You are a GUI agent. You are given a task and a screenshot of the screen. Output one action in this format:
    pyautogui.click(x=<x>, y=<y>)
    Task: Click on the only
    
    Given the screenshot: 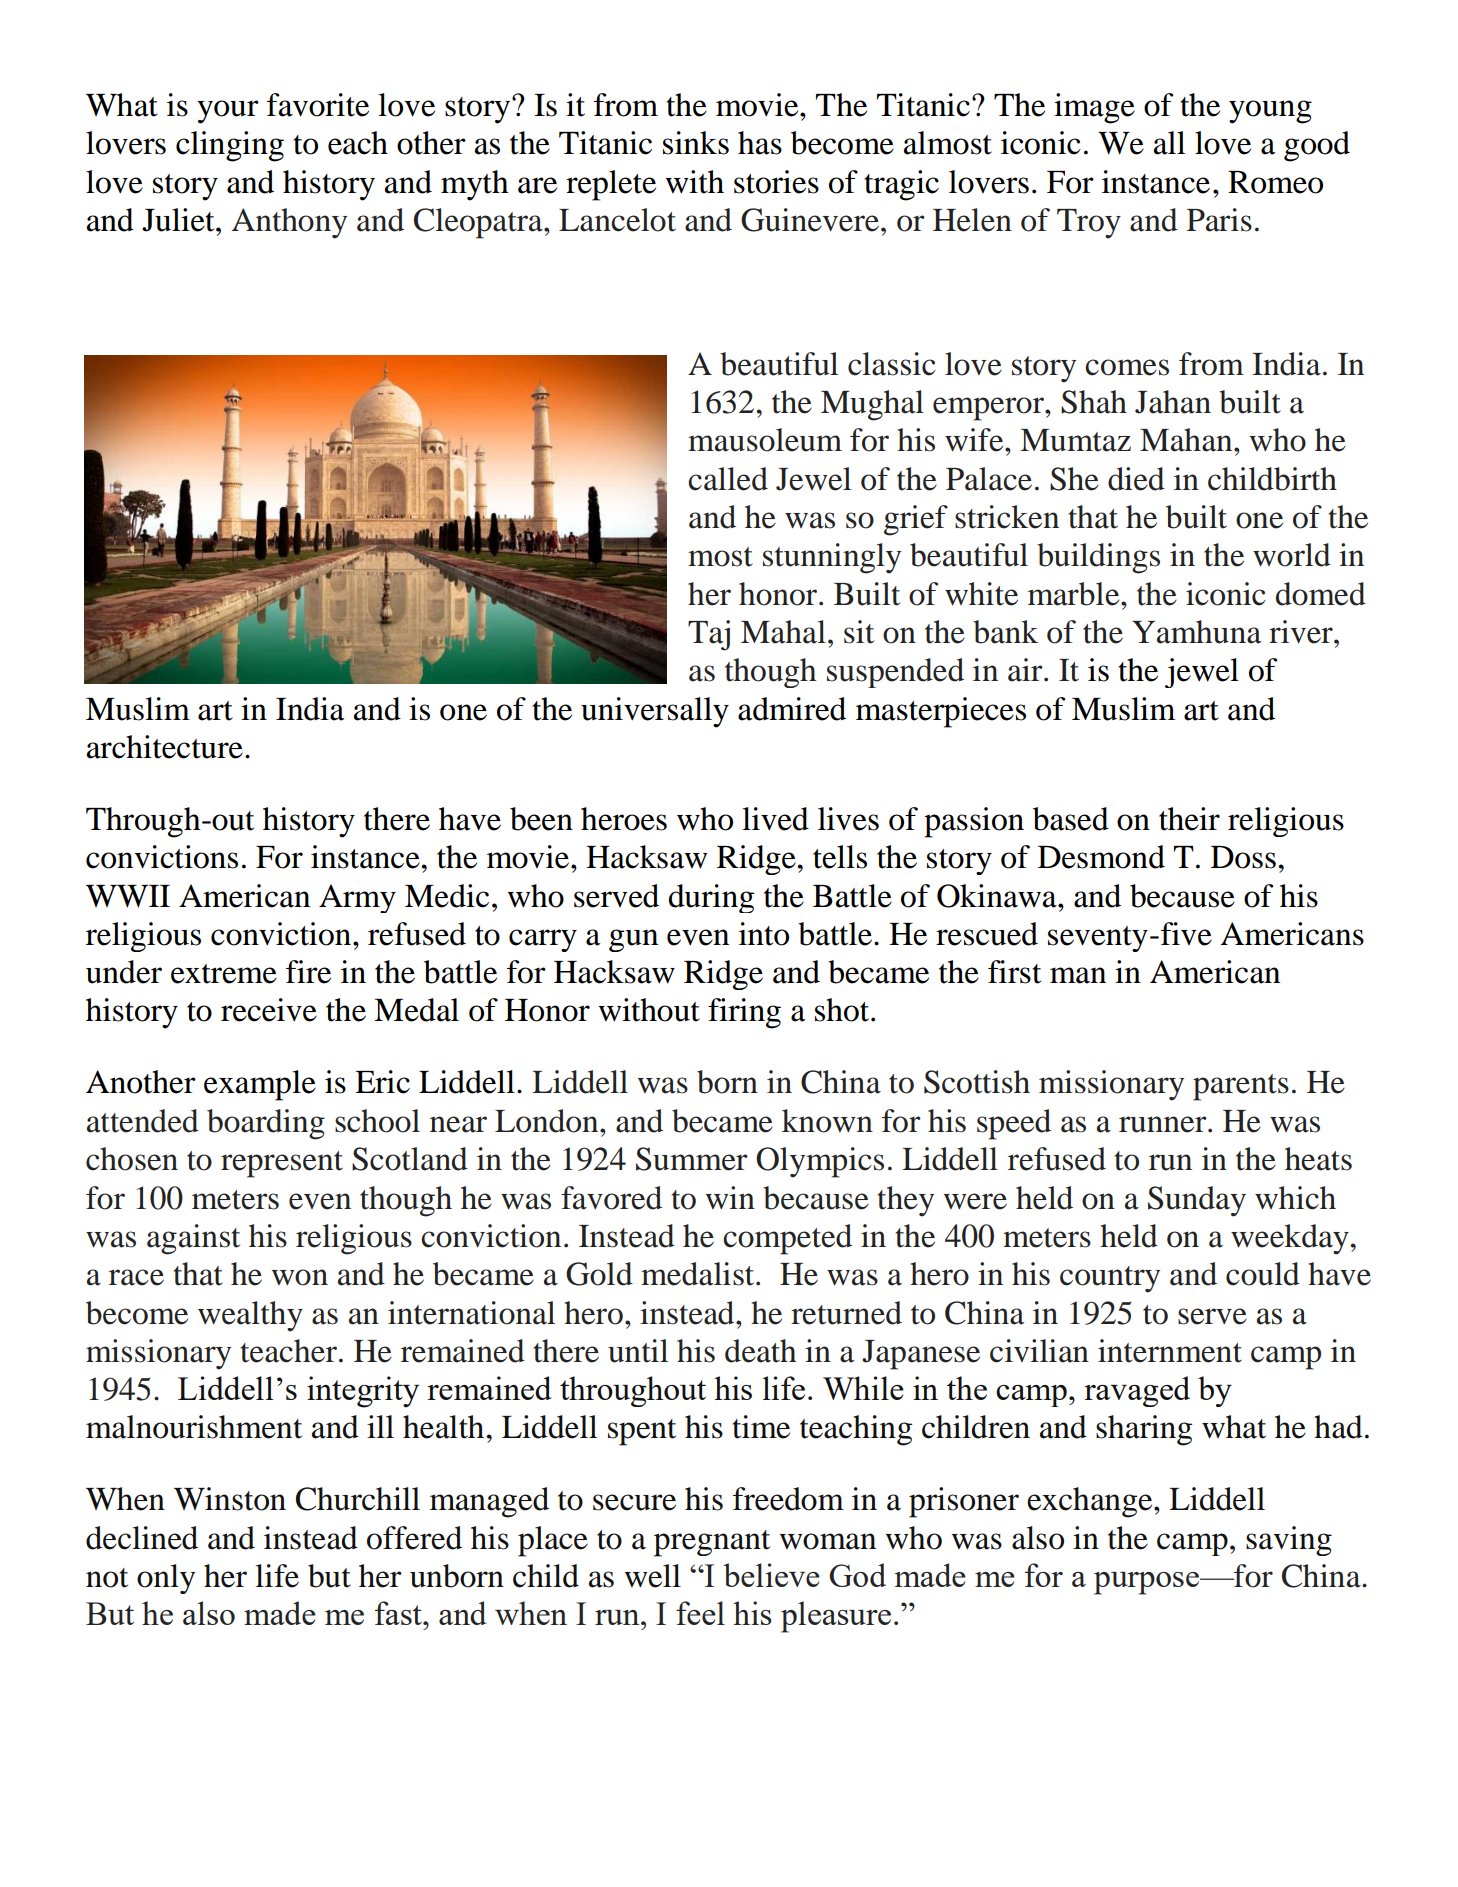 What is the action you would take?
    pyautogui.click(x=166, y=1579)
